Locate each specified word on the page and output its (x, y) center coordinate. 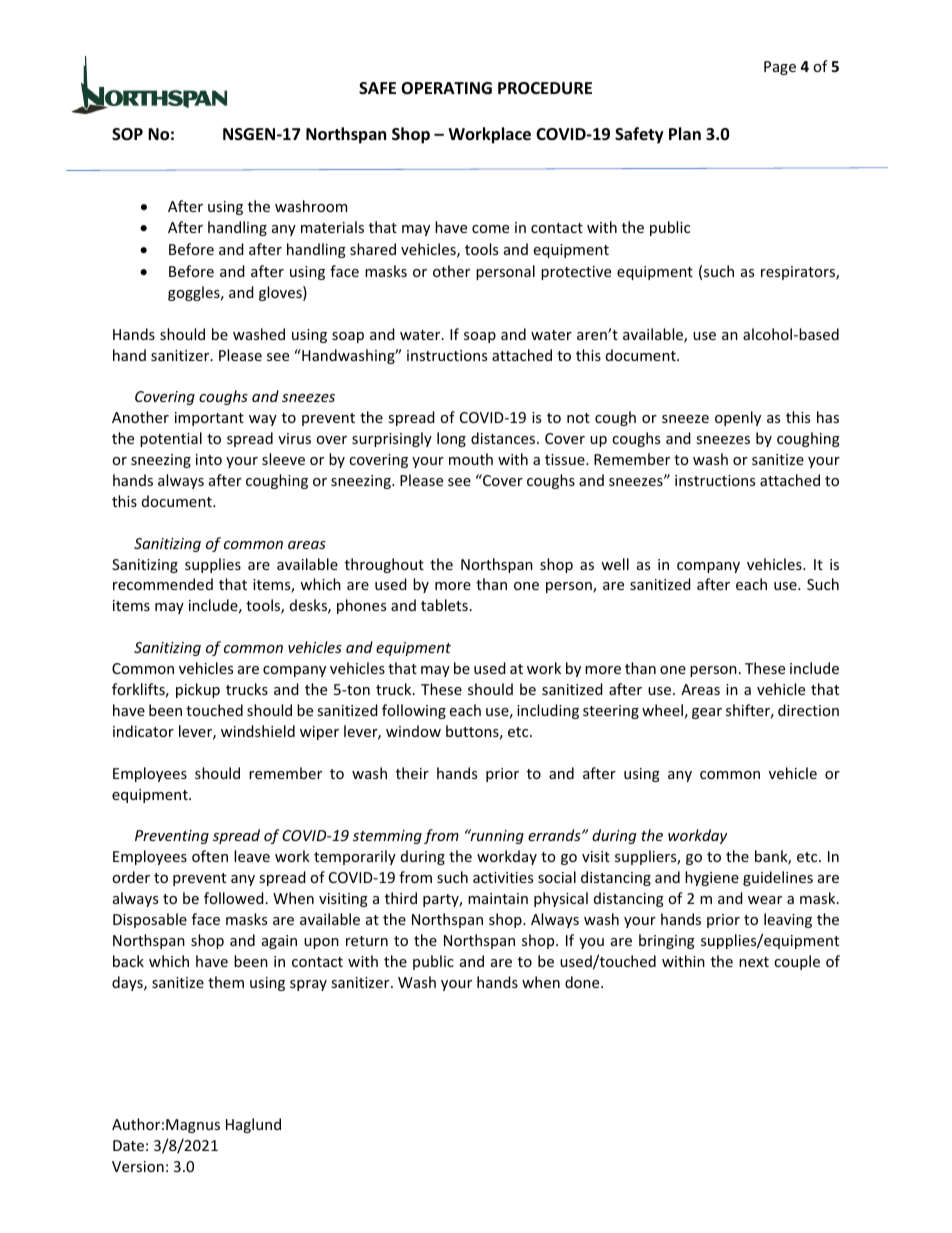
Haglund (253, 1125)
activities (503, 877)
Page (780, 68)
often (210, 856)
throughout (384, 565)
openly (738, 418)
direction (808, 710)
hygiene (712, 878)
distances (504, 438)
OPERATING (446, 88)
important (209, 419)
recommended (163, 584)
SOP (127, 134)
